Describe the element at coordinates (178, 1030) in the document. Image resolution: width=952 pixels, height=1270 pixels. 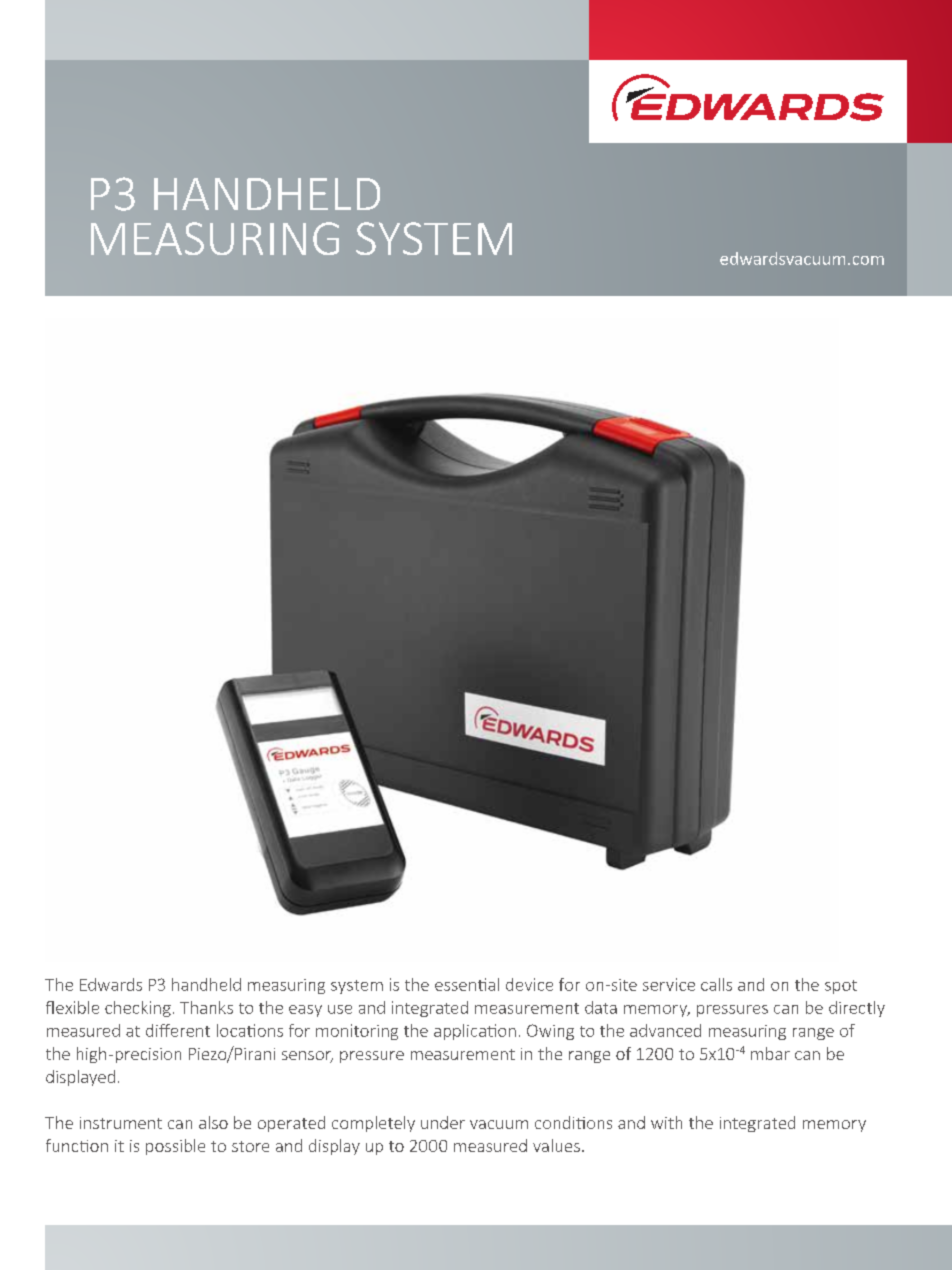
I see `different` at that location.
